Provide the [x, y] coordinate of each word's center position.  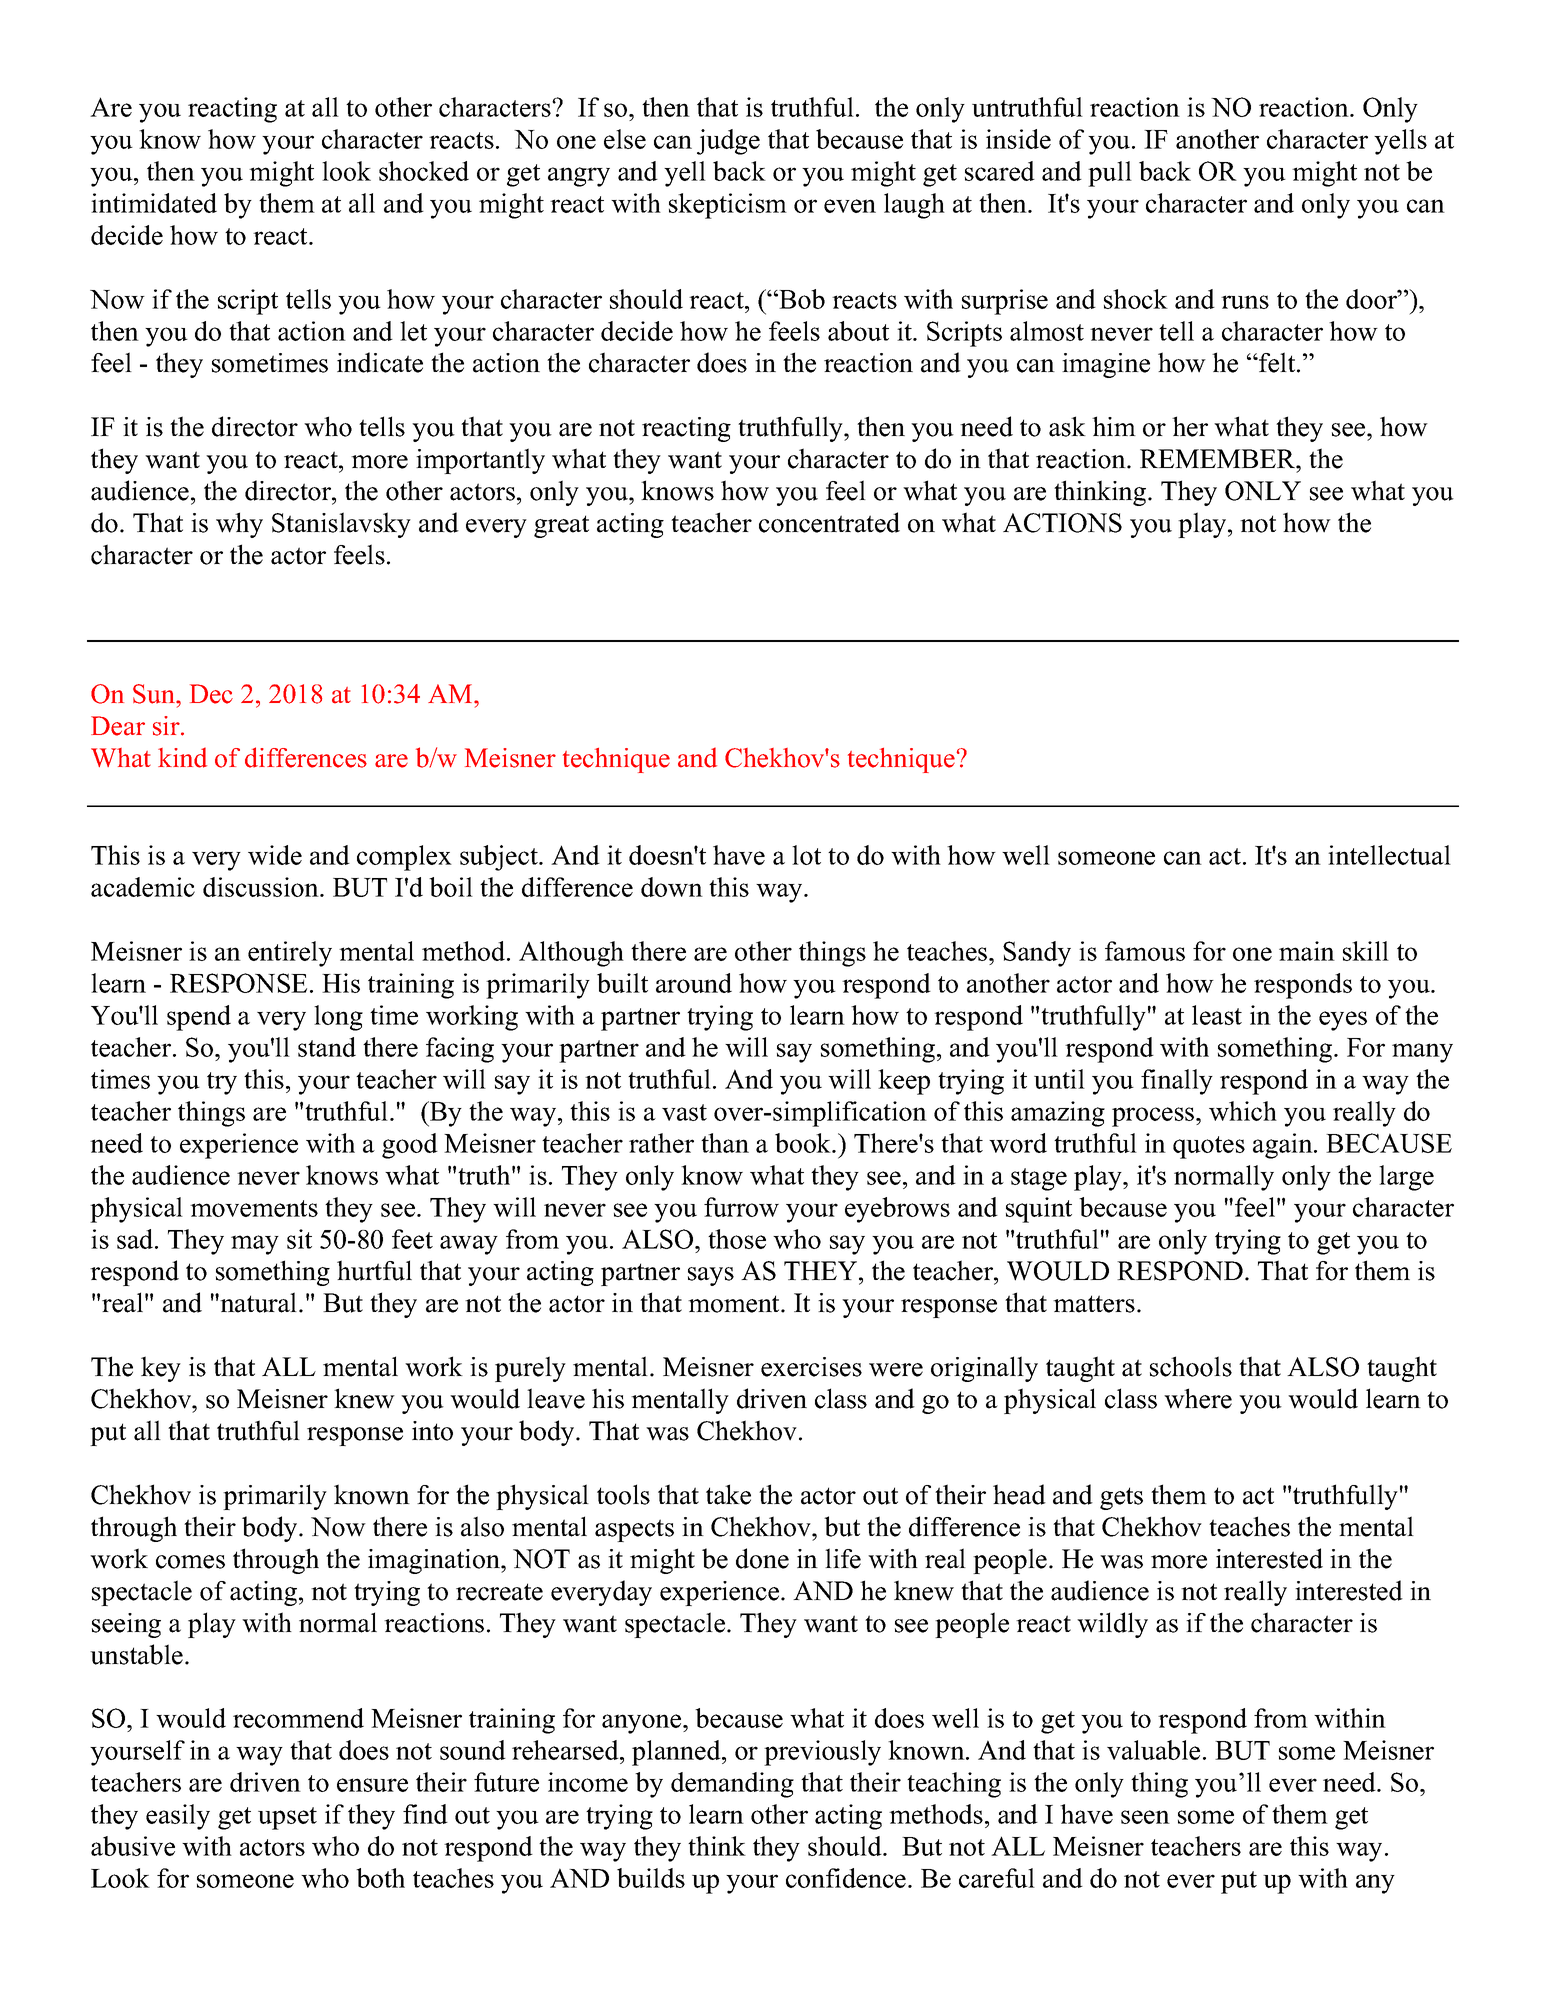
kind [182, 757]
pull [1110, 174]
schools [1191, 1366]
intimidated [154, 203]
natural [259, 1302]
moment [735, 1304]
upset [287, 1818]
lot [806, 855]
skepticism [728, 206]
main [1307, 951]
